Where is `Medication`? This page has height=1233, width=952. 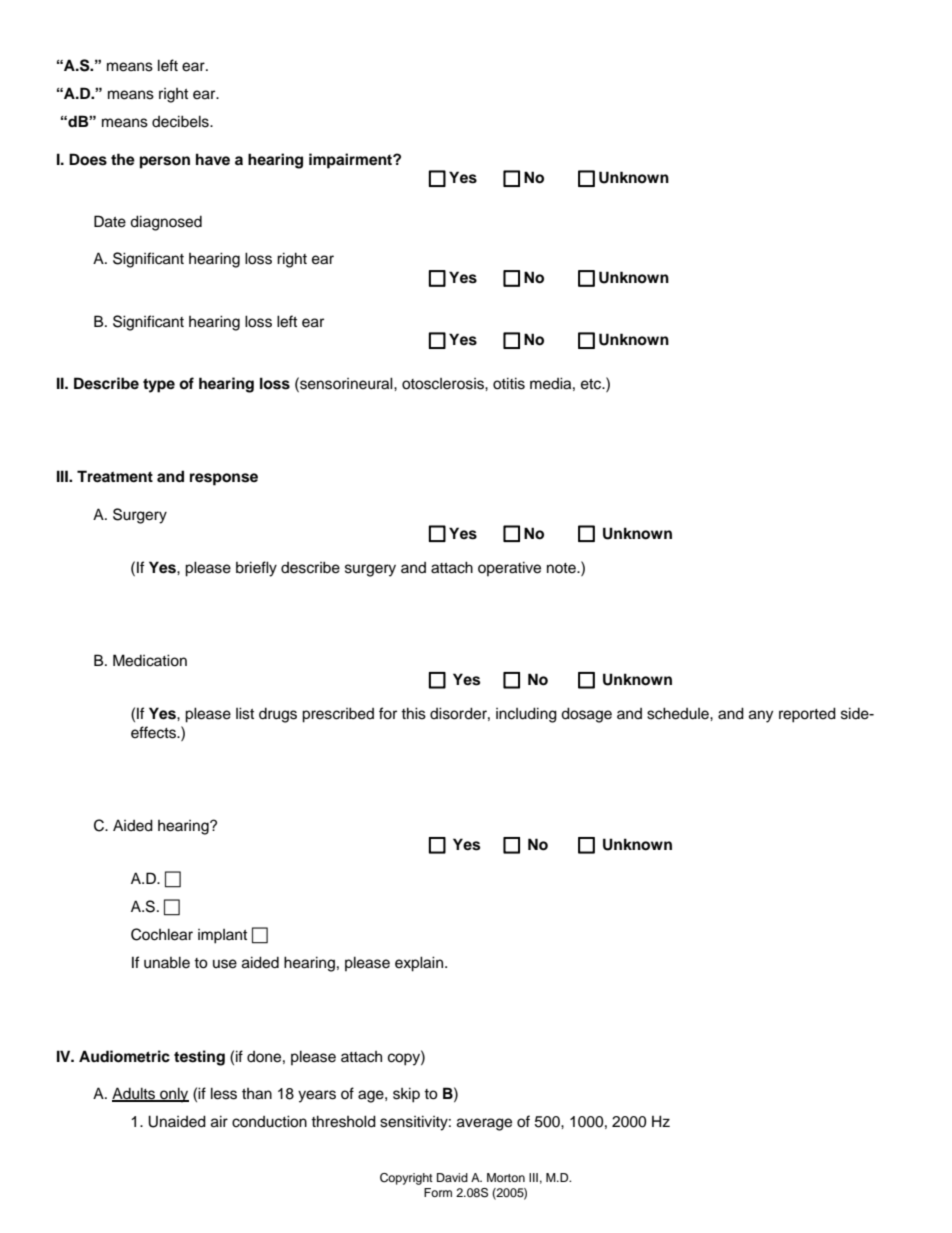
Medication is located at coordinates (150, 660).
